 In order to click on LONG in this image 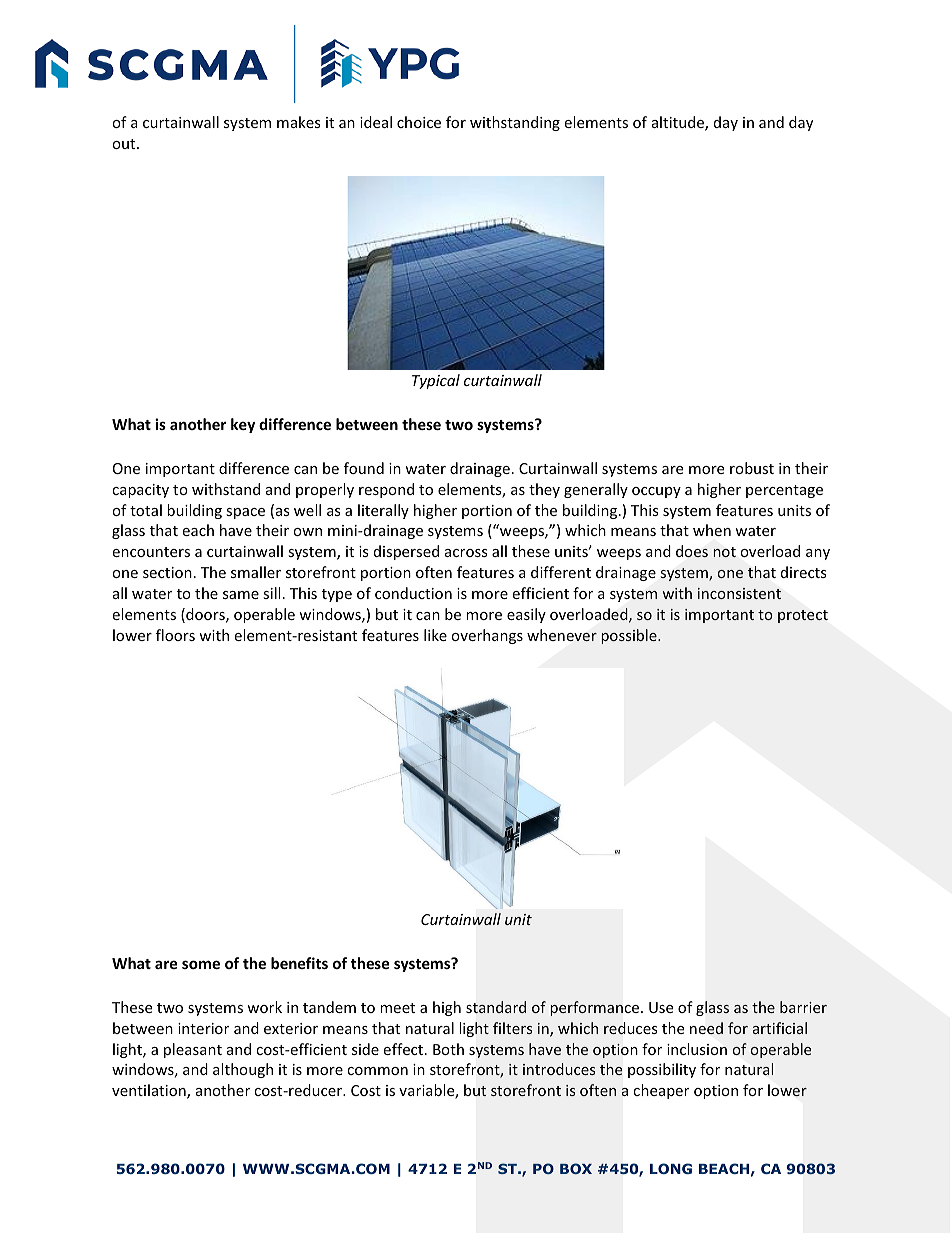, I will do `click(671, 1168)`.
